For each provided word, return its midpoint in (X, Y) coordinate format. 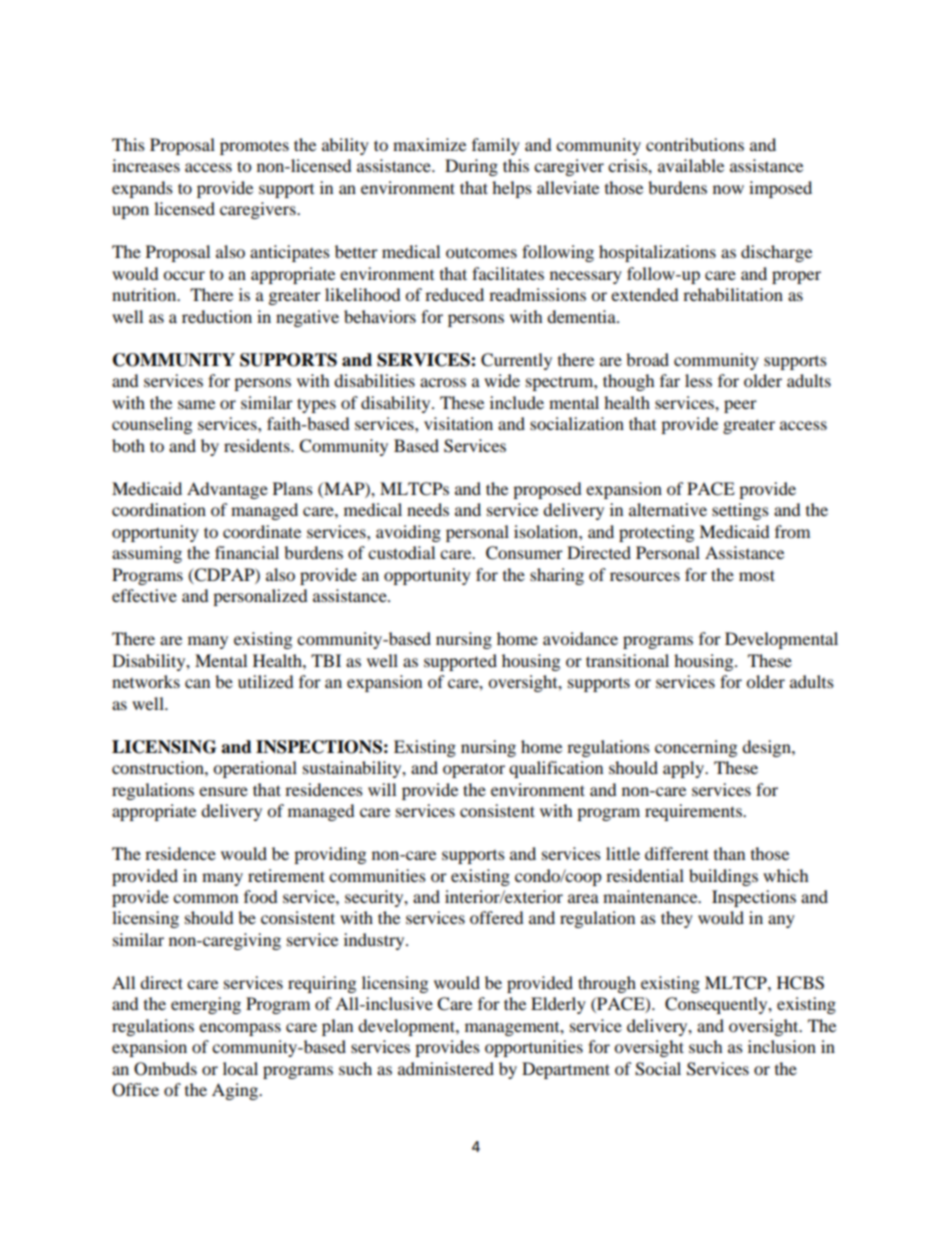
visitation (458, 423)
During (471, 167)
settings (740, 511)
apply (684, 769)
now (728, 189)
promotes (254, 148)
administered (446, 1068)
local (240, 1068)
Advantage (227, 490)
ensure (223, 791)
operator (474, 770)
